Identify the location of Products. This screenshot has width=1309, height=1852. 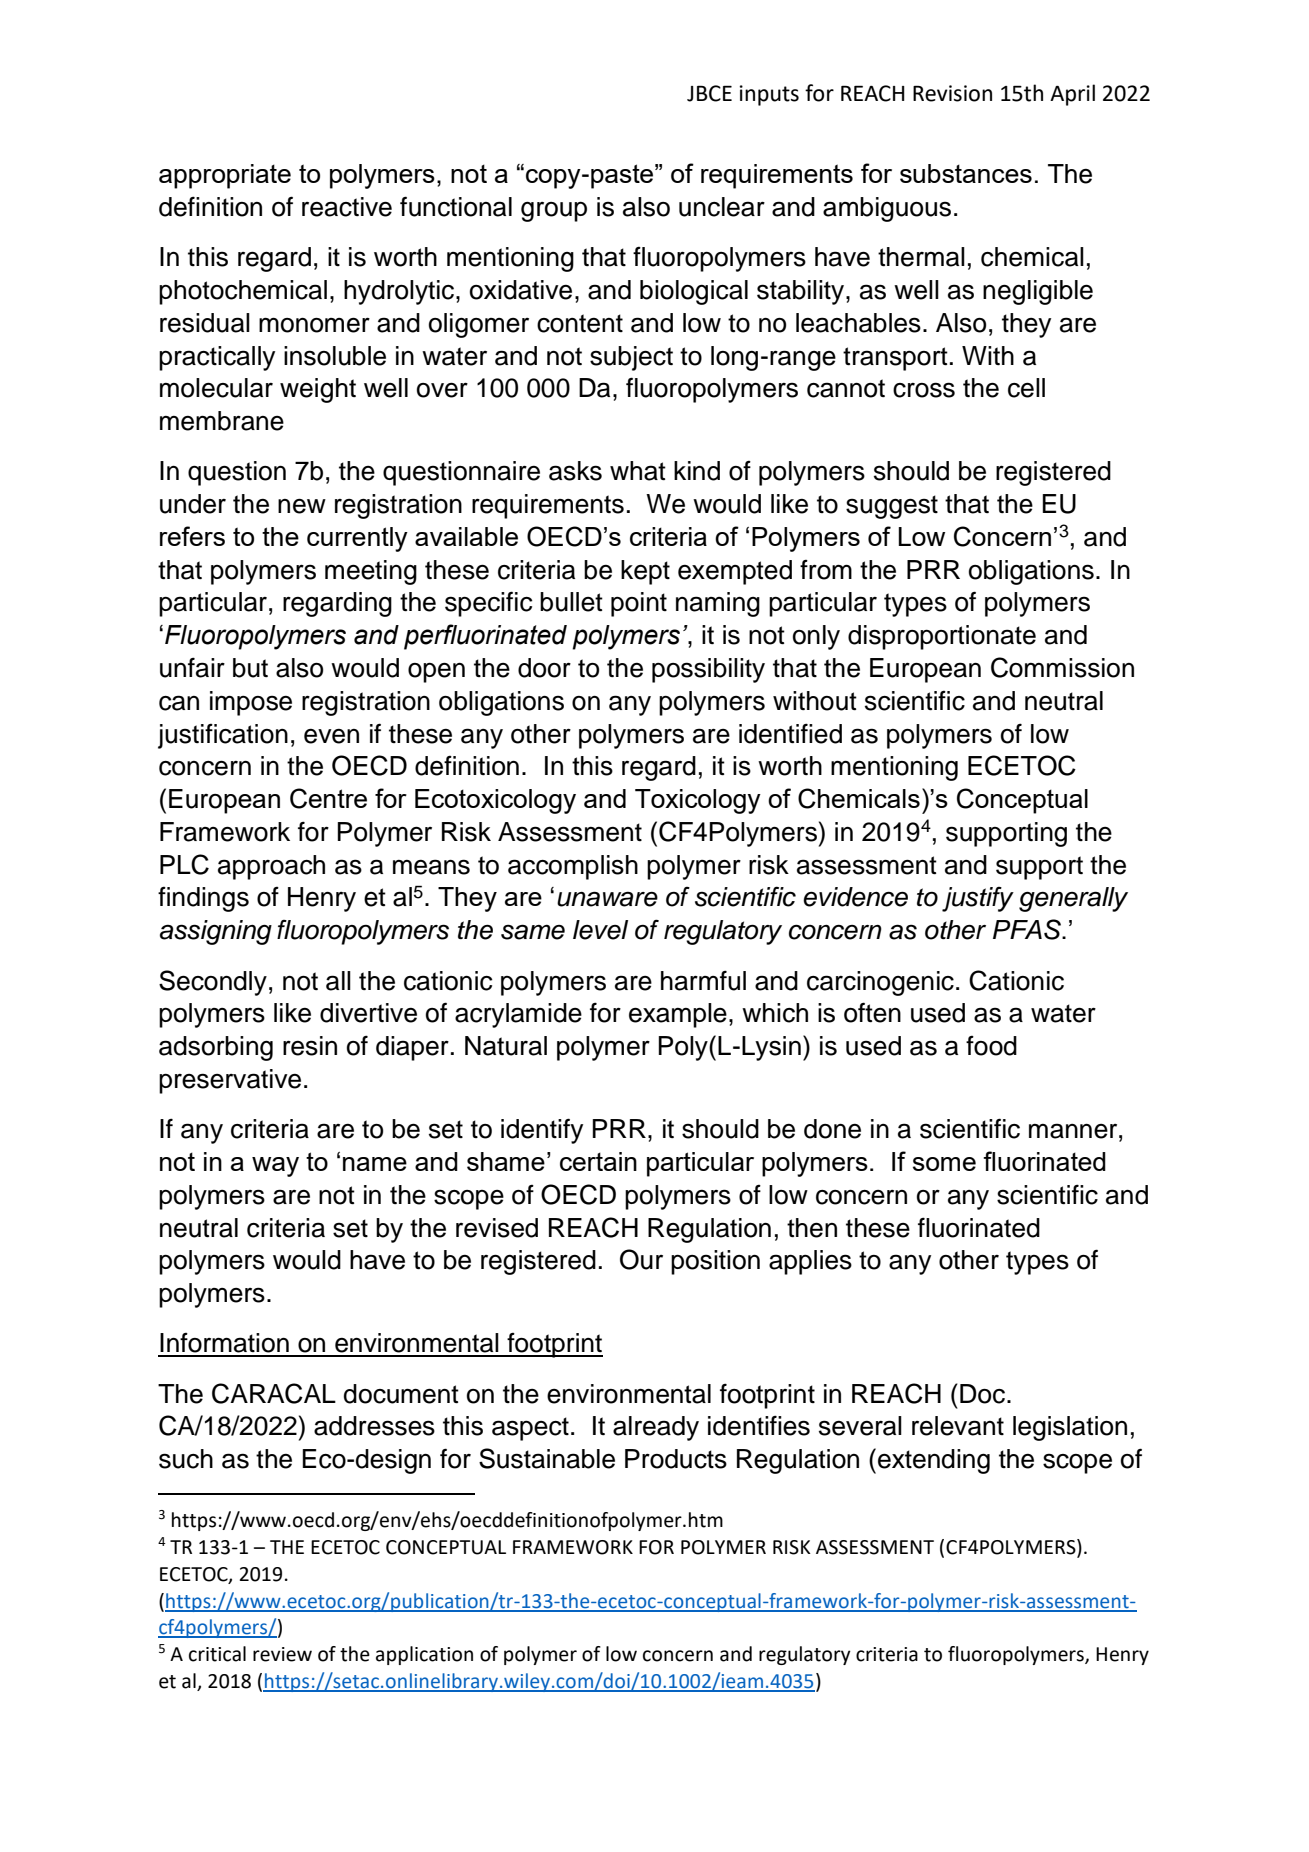
(676, 1459).
